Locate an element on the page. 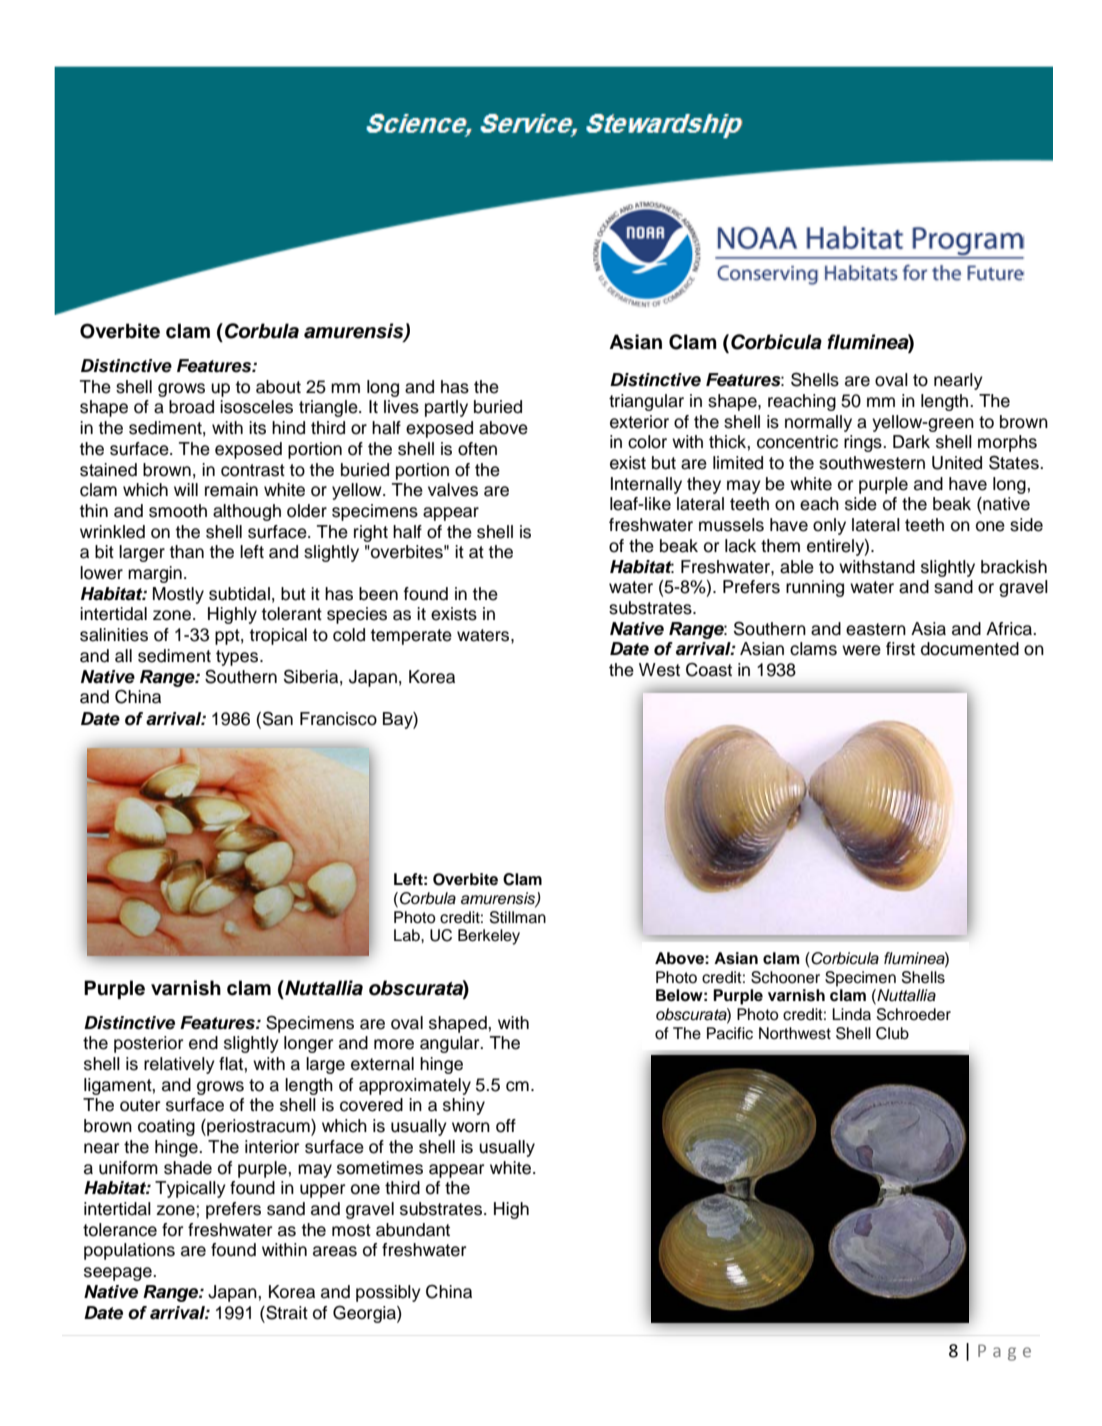 The image size is (1102, 1426). Berkeley is located at coordinates (489, 937).
